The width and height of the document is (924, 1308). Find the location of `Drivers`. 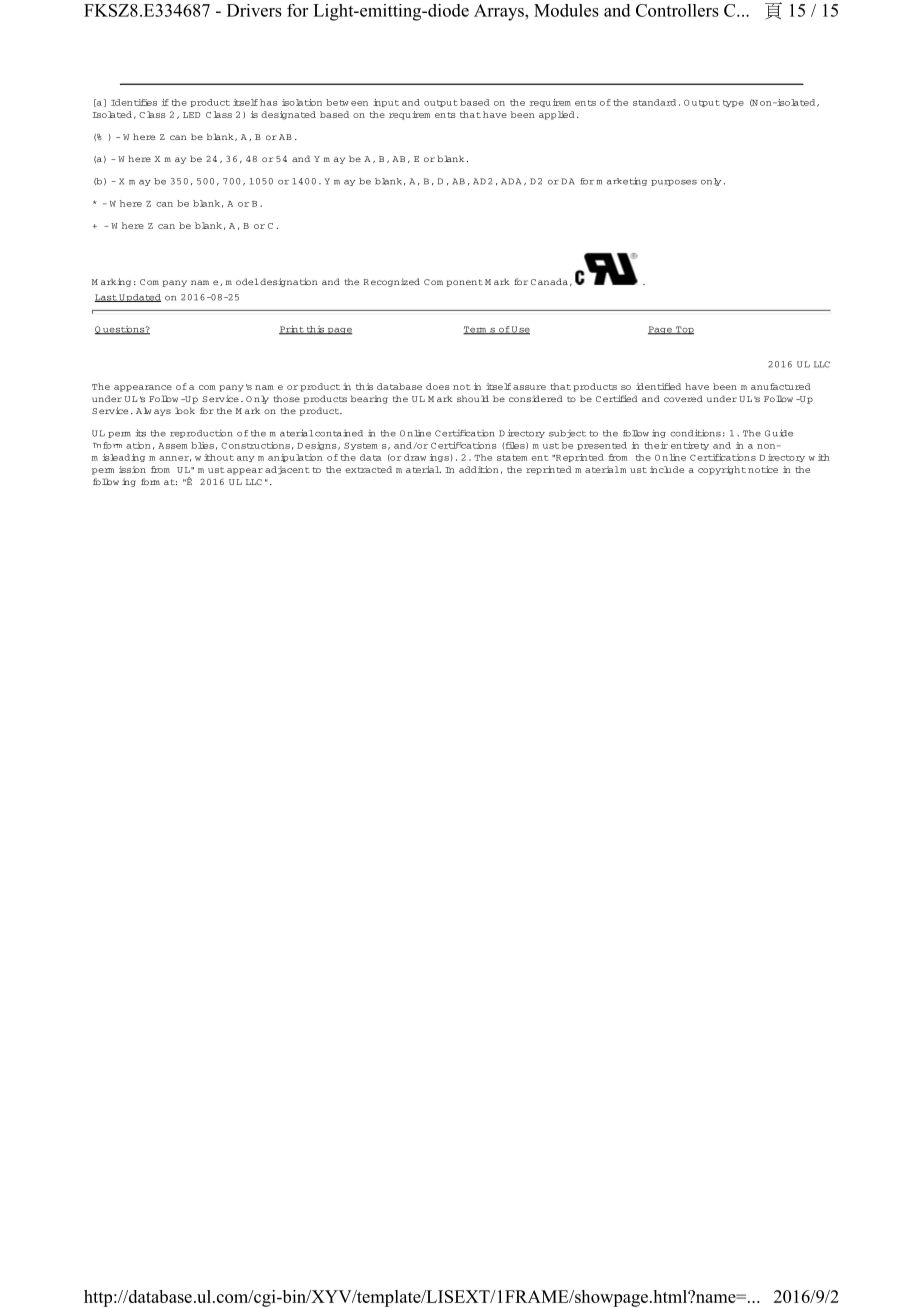

Drivers is located at coordinates (254, 10).
